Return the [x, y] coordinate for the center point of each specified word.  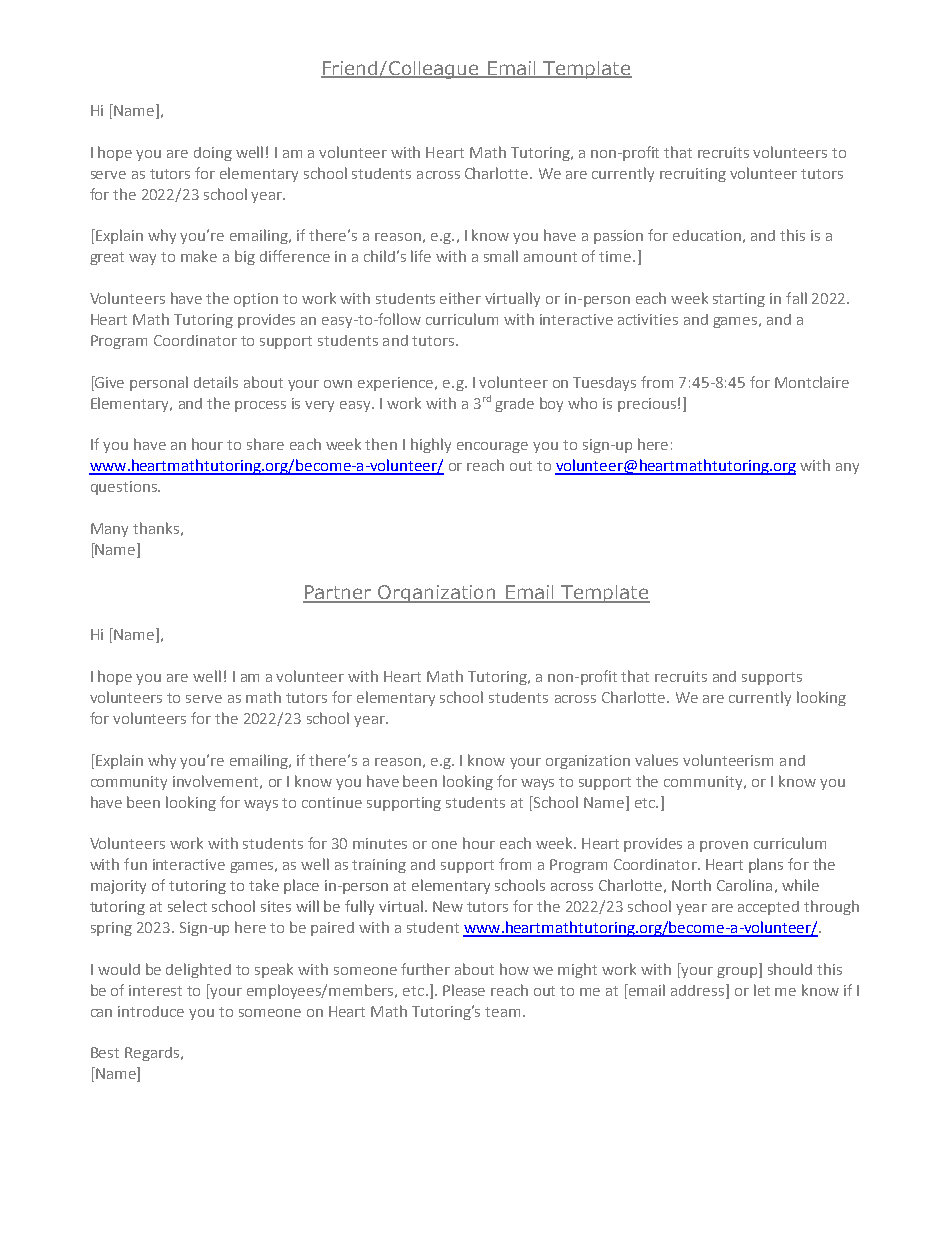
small [501, 256]
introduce [151, 1011]
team [502, 1012]
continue [332, 802]
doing [213, 154]
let [762, 990]
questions [125, 488]
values [656, 760]
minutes [380, 843]
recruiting [693, 175]
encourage [492, 447]
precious [647, 405]
